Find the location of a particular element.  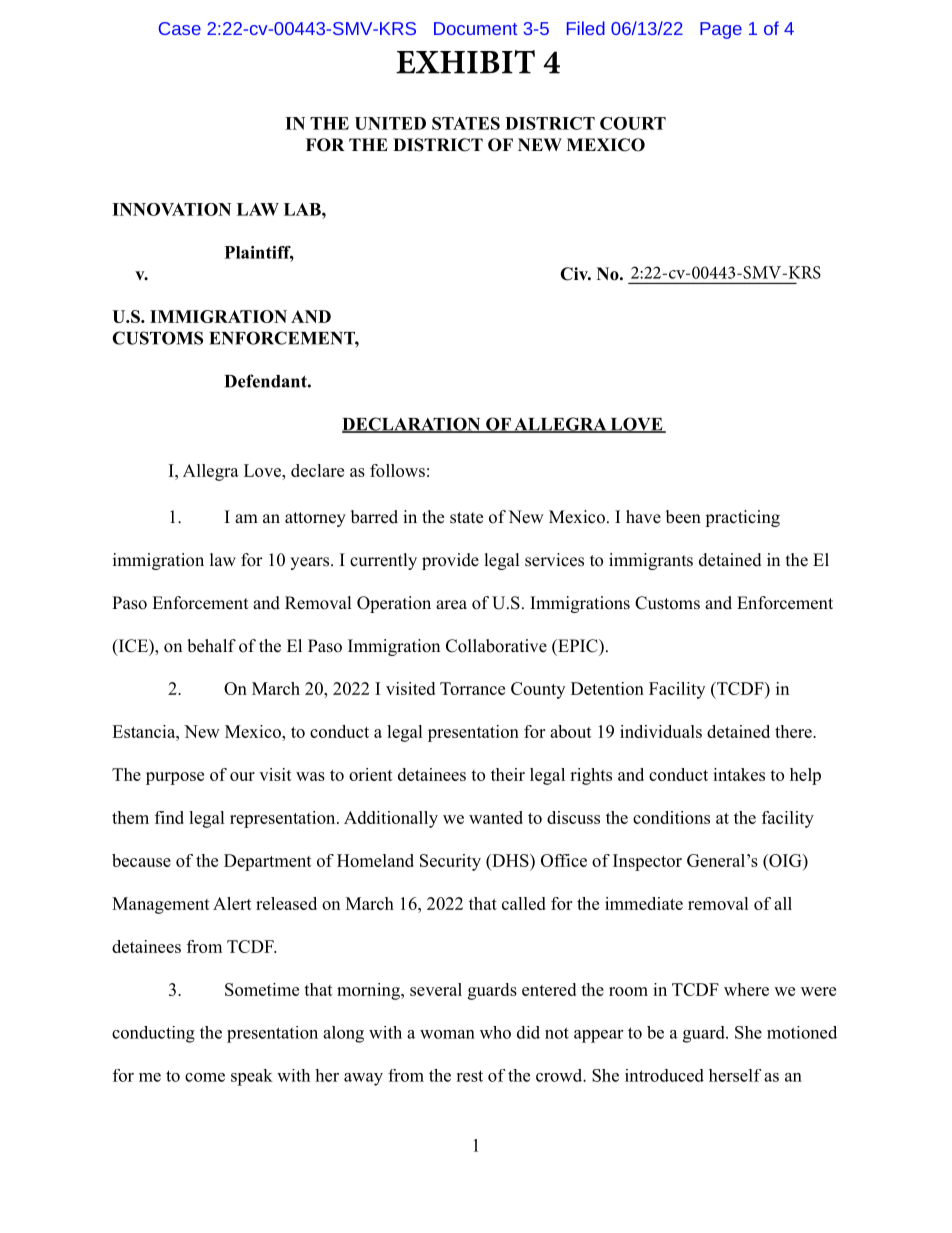

EXHIBIT is located at coordinates (465, 62).
